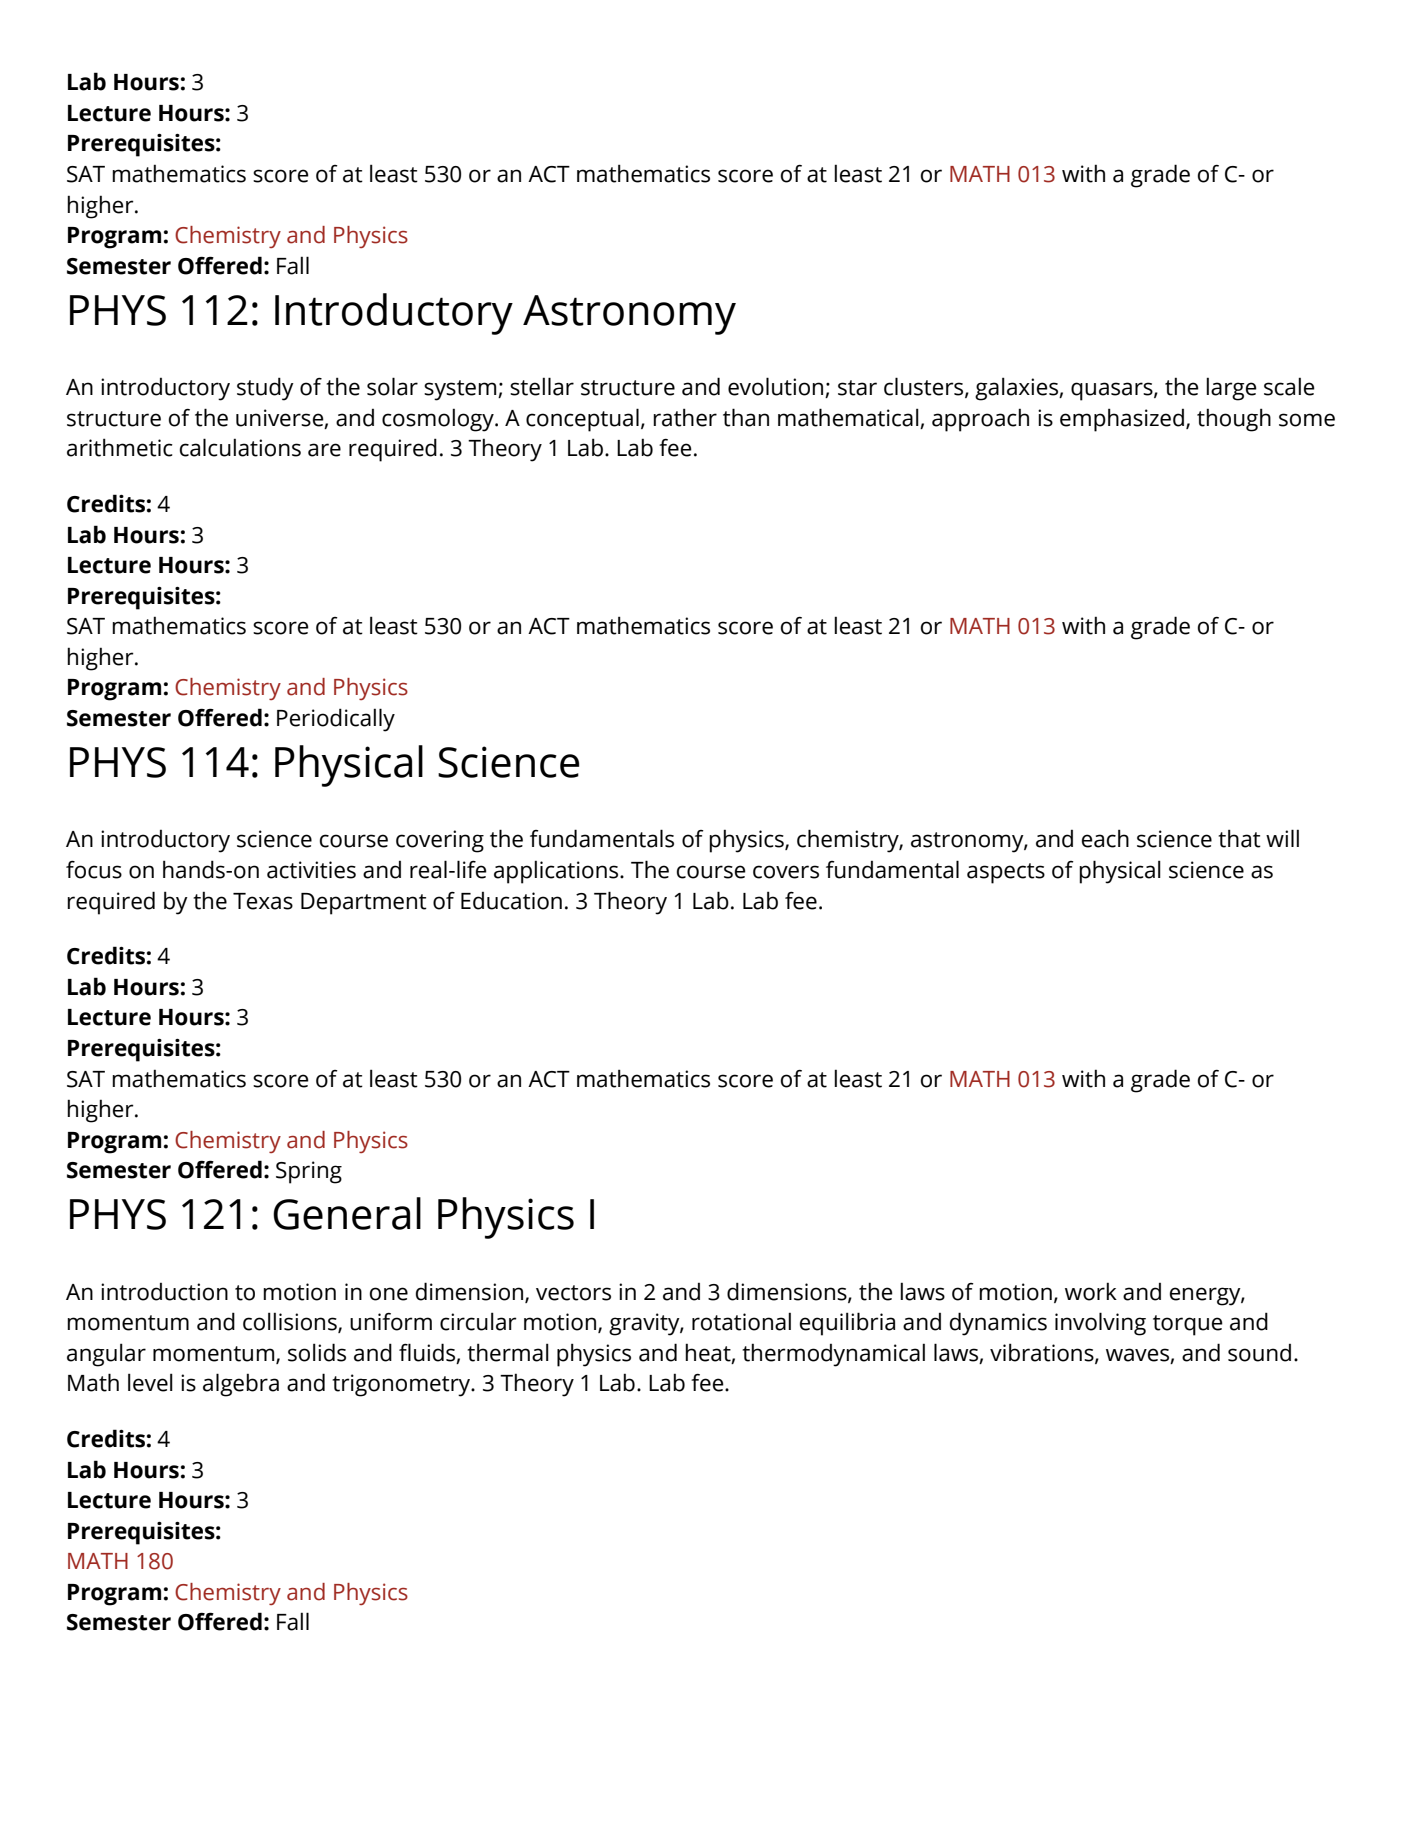  What do you see at coordinates (263, 901) in the page?
I see `Texas` at bounding box center [263, 901].
